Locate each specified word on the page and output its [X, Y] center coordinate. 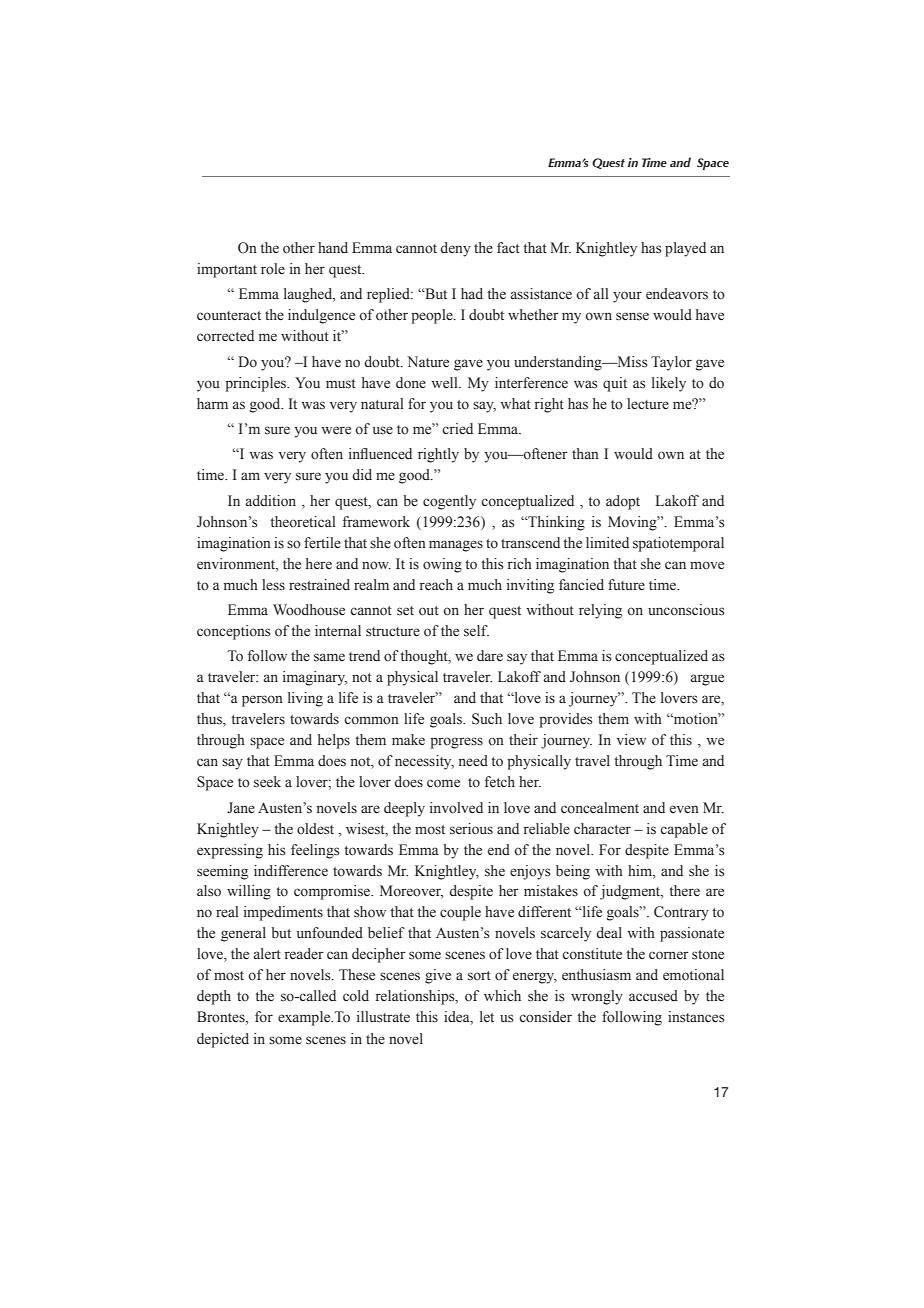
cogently [449, 502]
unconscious [686, 610]
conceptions [234, 632]
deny [455, 249]
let [487, 1016]
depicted [223, 1040]
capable [684, 830]
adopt [623, 502]
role [273, 269]
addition [271, 501]
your [627, 297]
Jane [241, 808]
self [476, 631]
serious [471, 829]
